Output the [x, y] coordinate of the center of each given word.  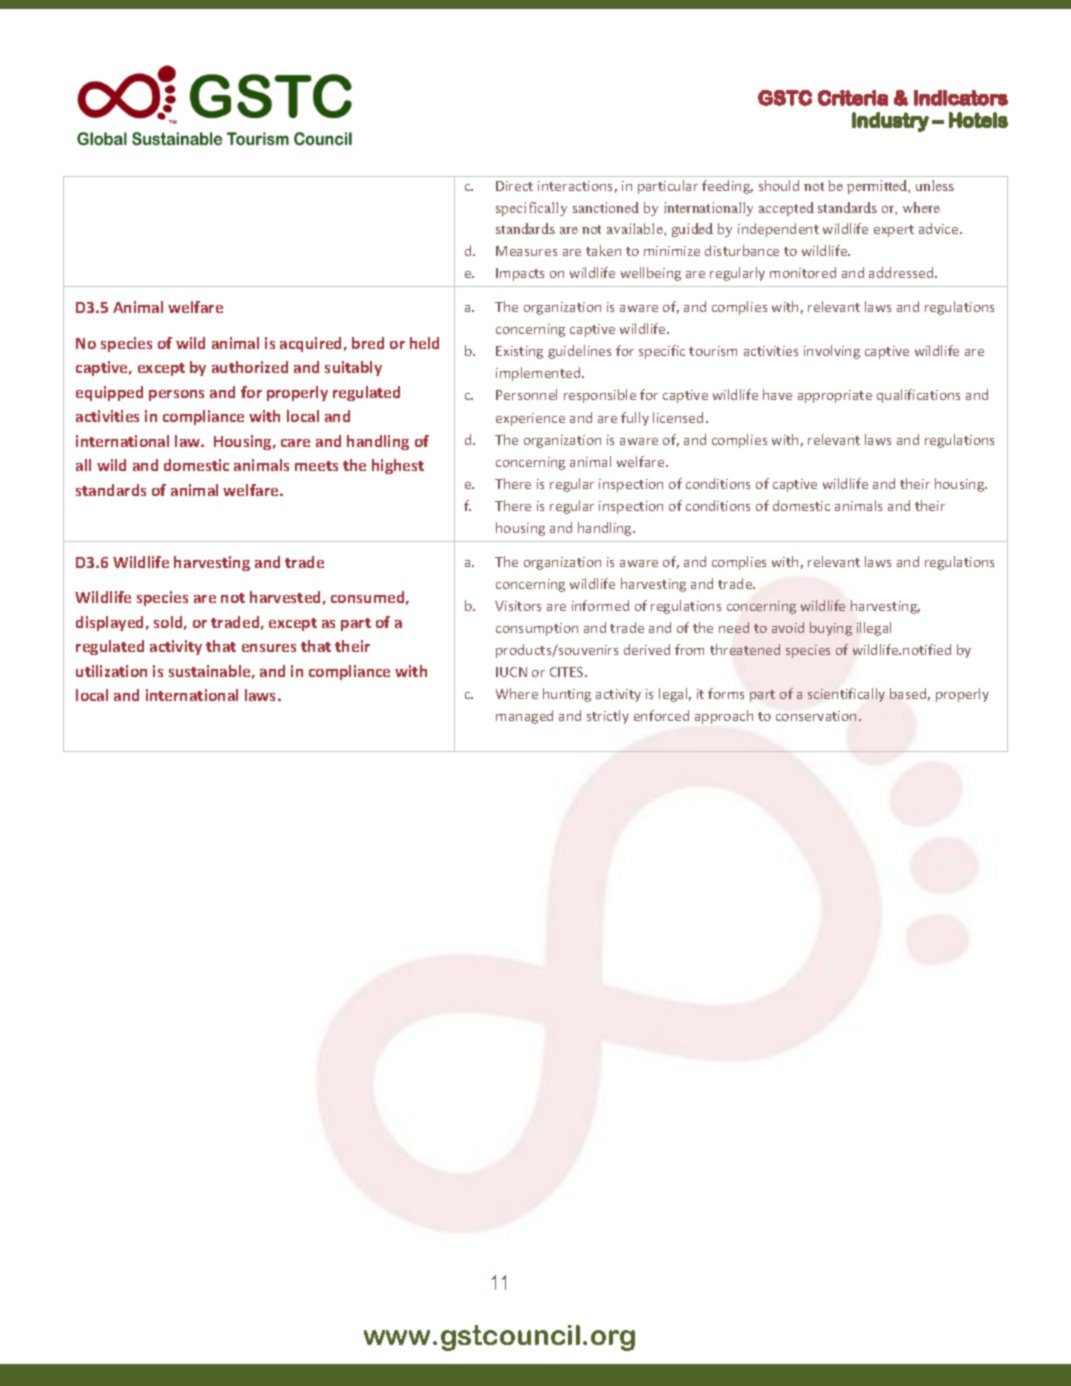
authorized [250, 367]
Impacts [520, 274]
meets [316, 466]
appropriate [835, 396]
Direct [514, 186]
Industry [890, 122]
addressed [902, 272]
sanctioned [606, 207]
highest [398, 466]
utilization [111, 671]
